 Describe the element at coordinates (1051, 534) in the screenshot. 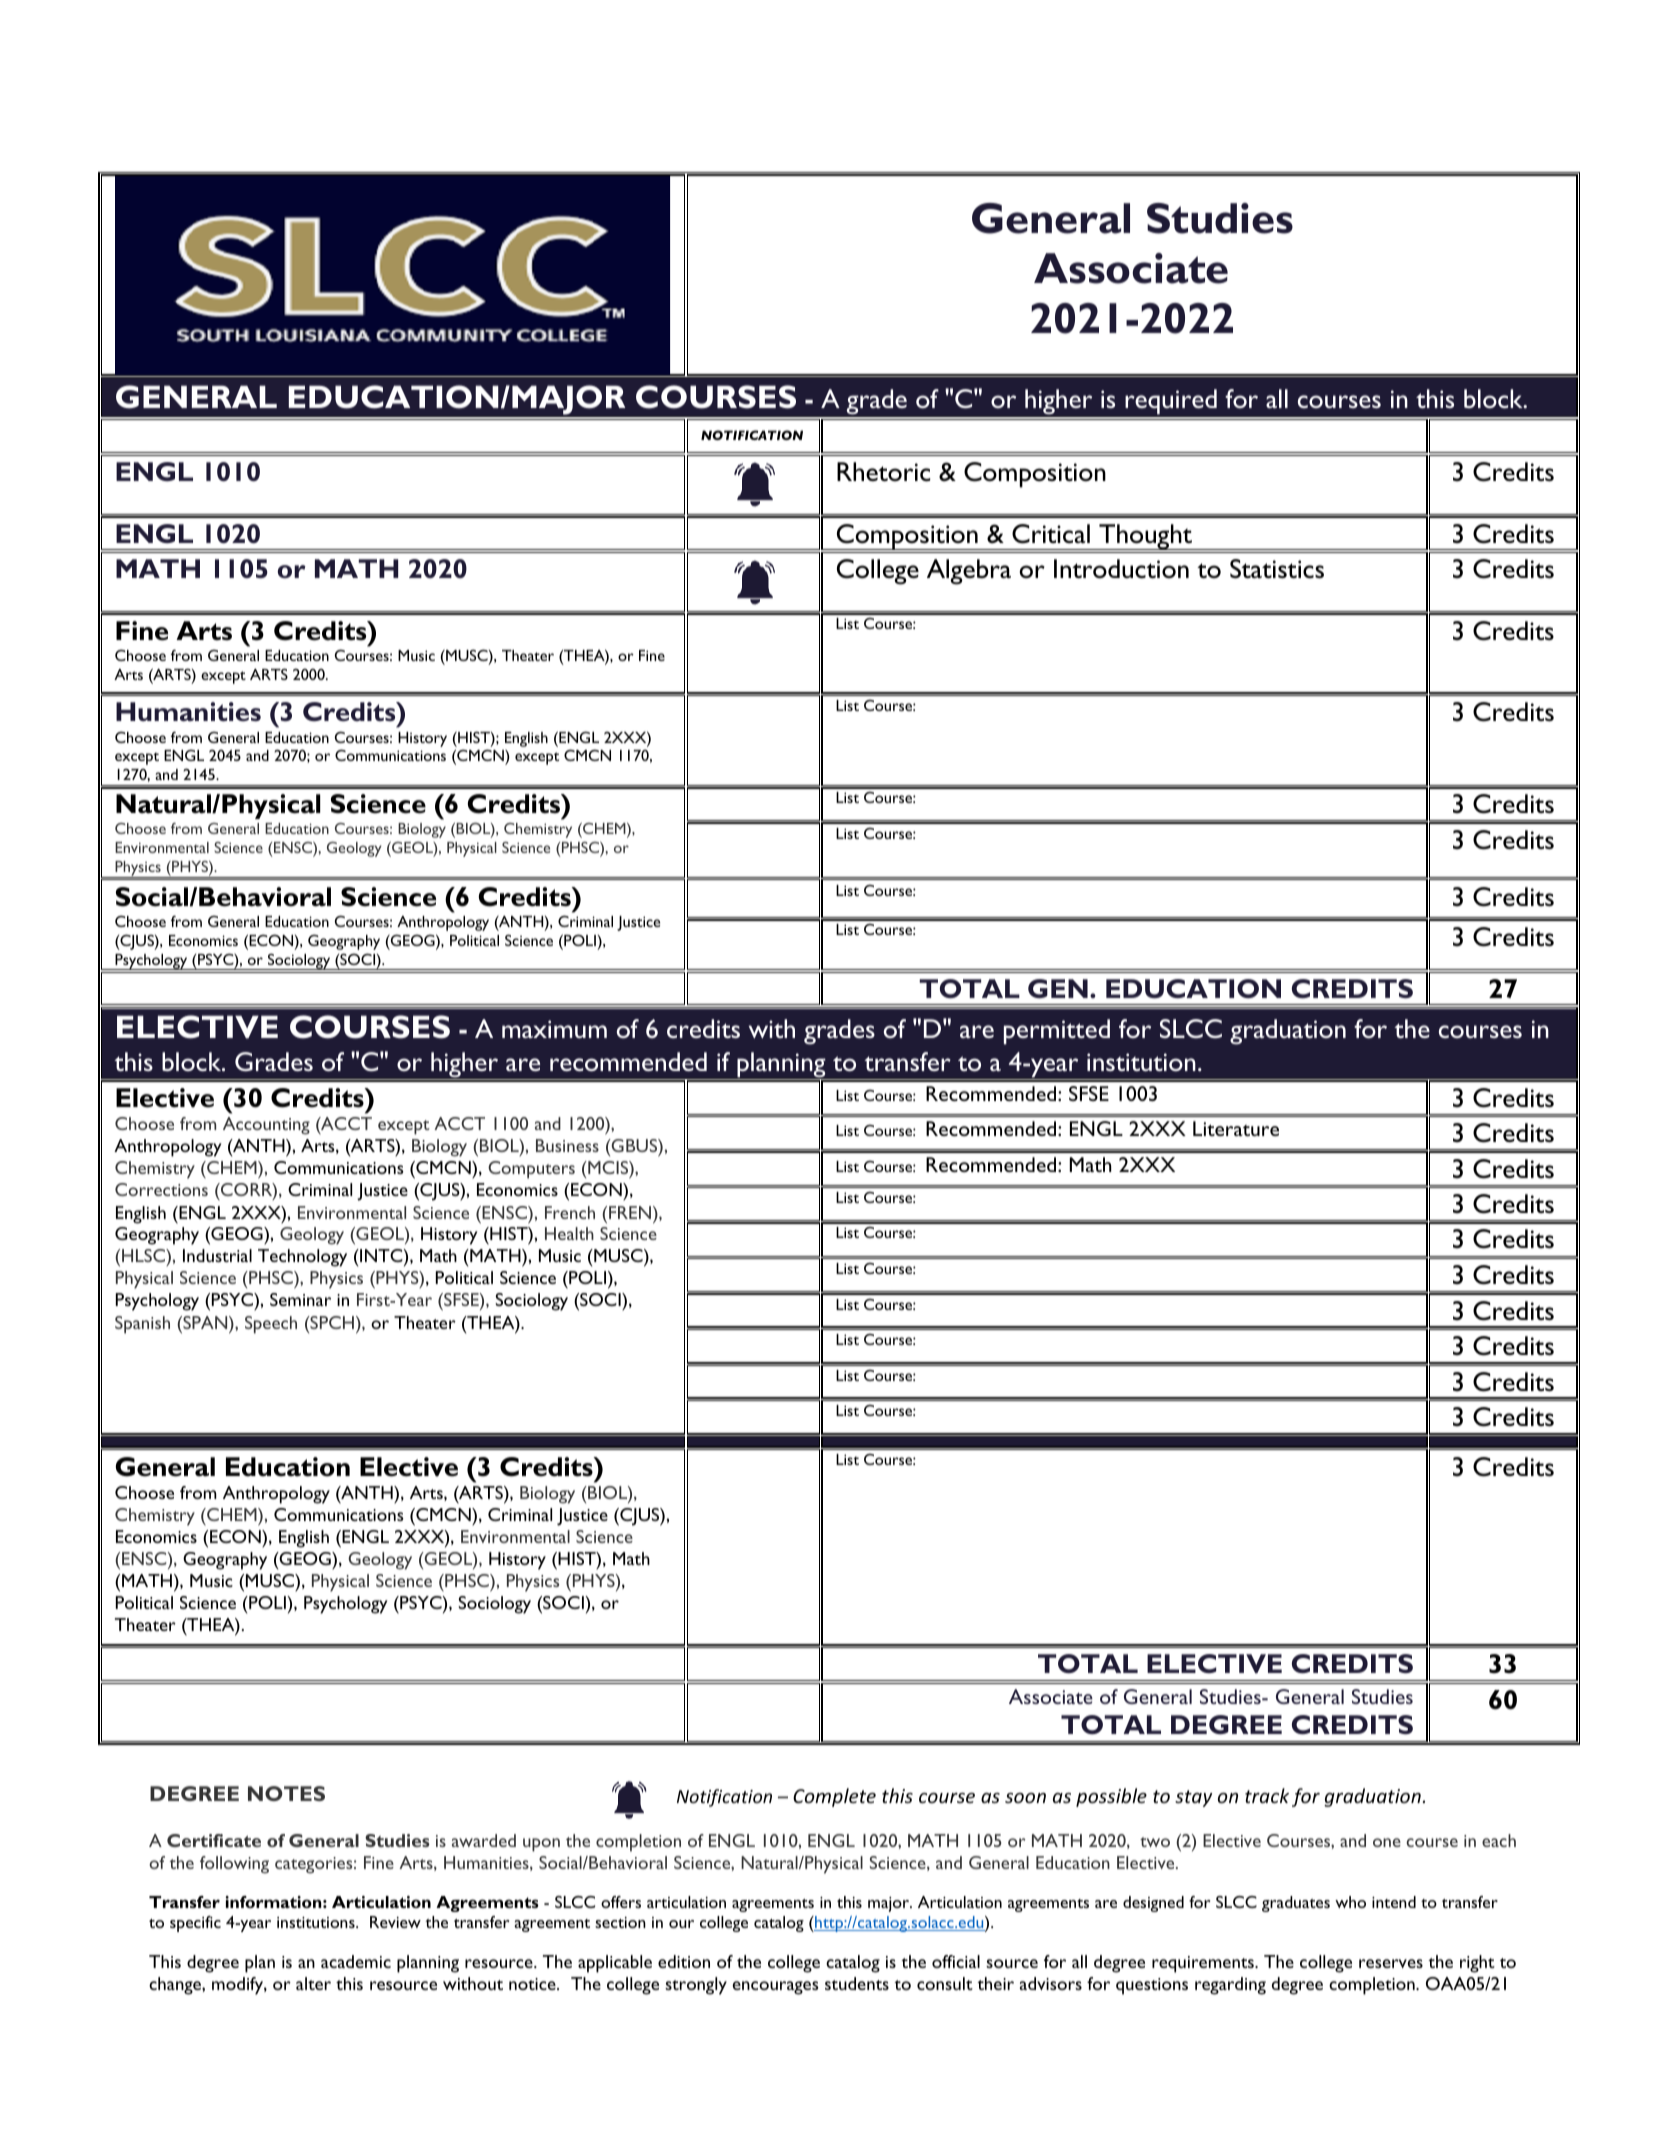

I see `Critical` at that location.
